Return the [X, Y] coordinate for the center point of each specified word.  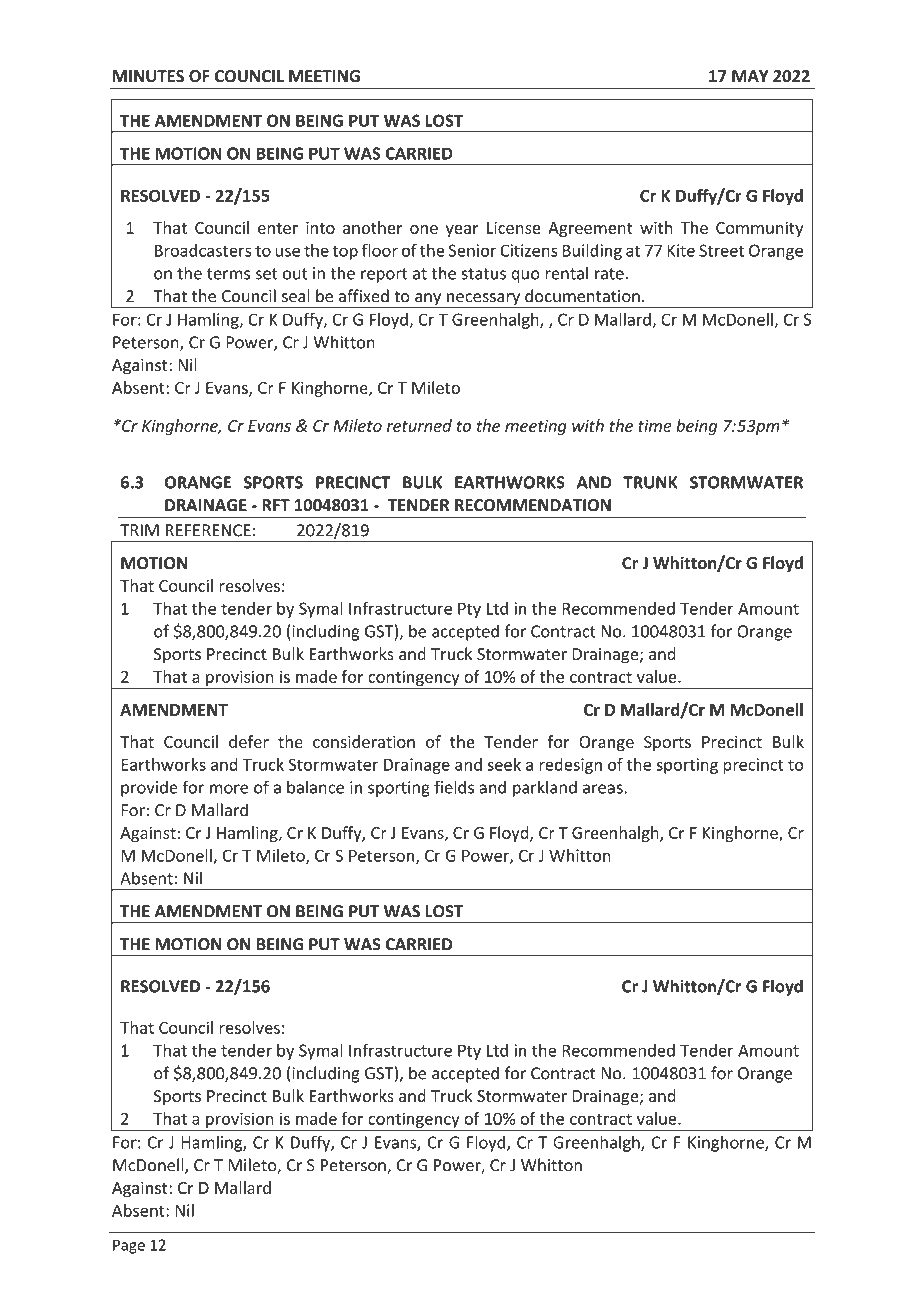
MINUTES [148, 76]
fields [454, 787]
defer [249, 741]
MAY [750, 76]
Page [129, 1246]
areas [604, 789]
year [462, 231]
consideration [364, 741]
